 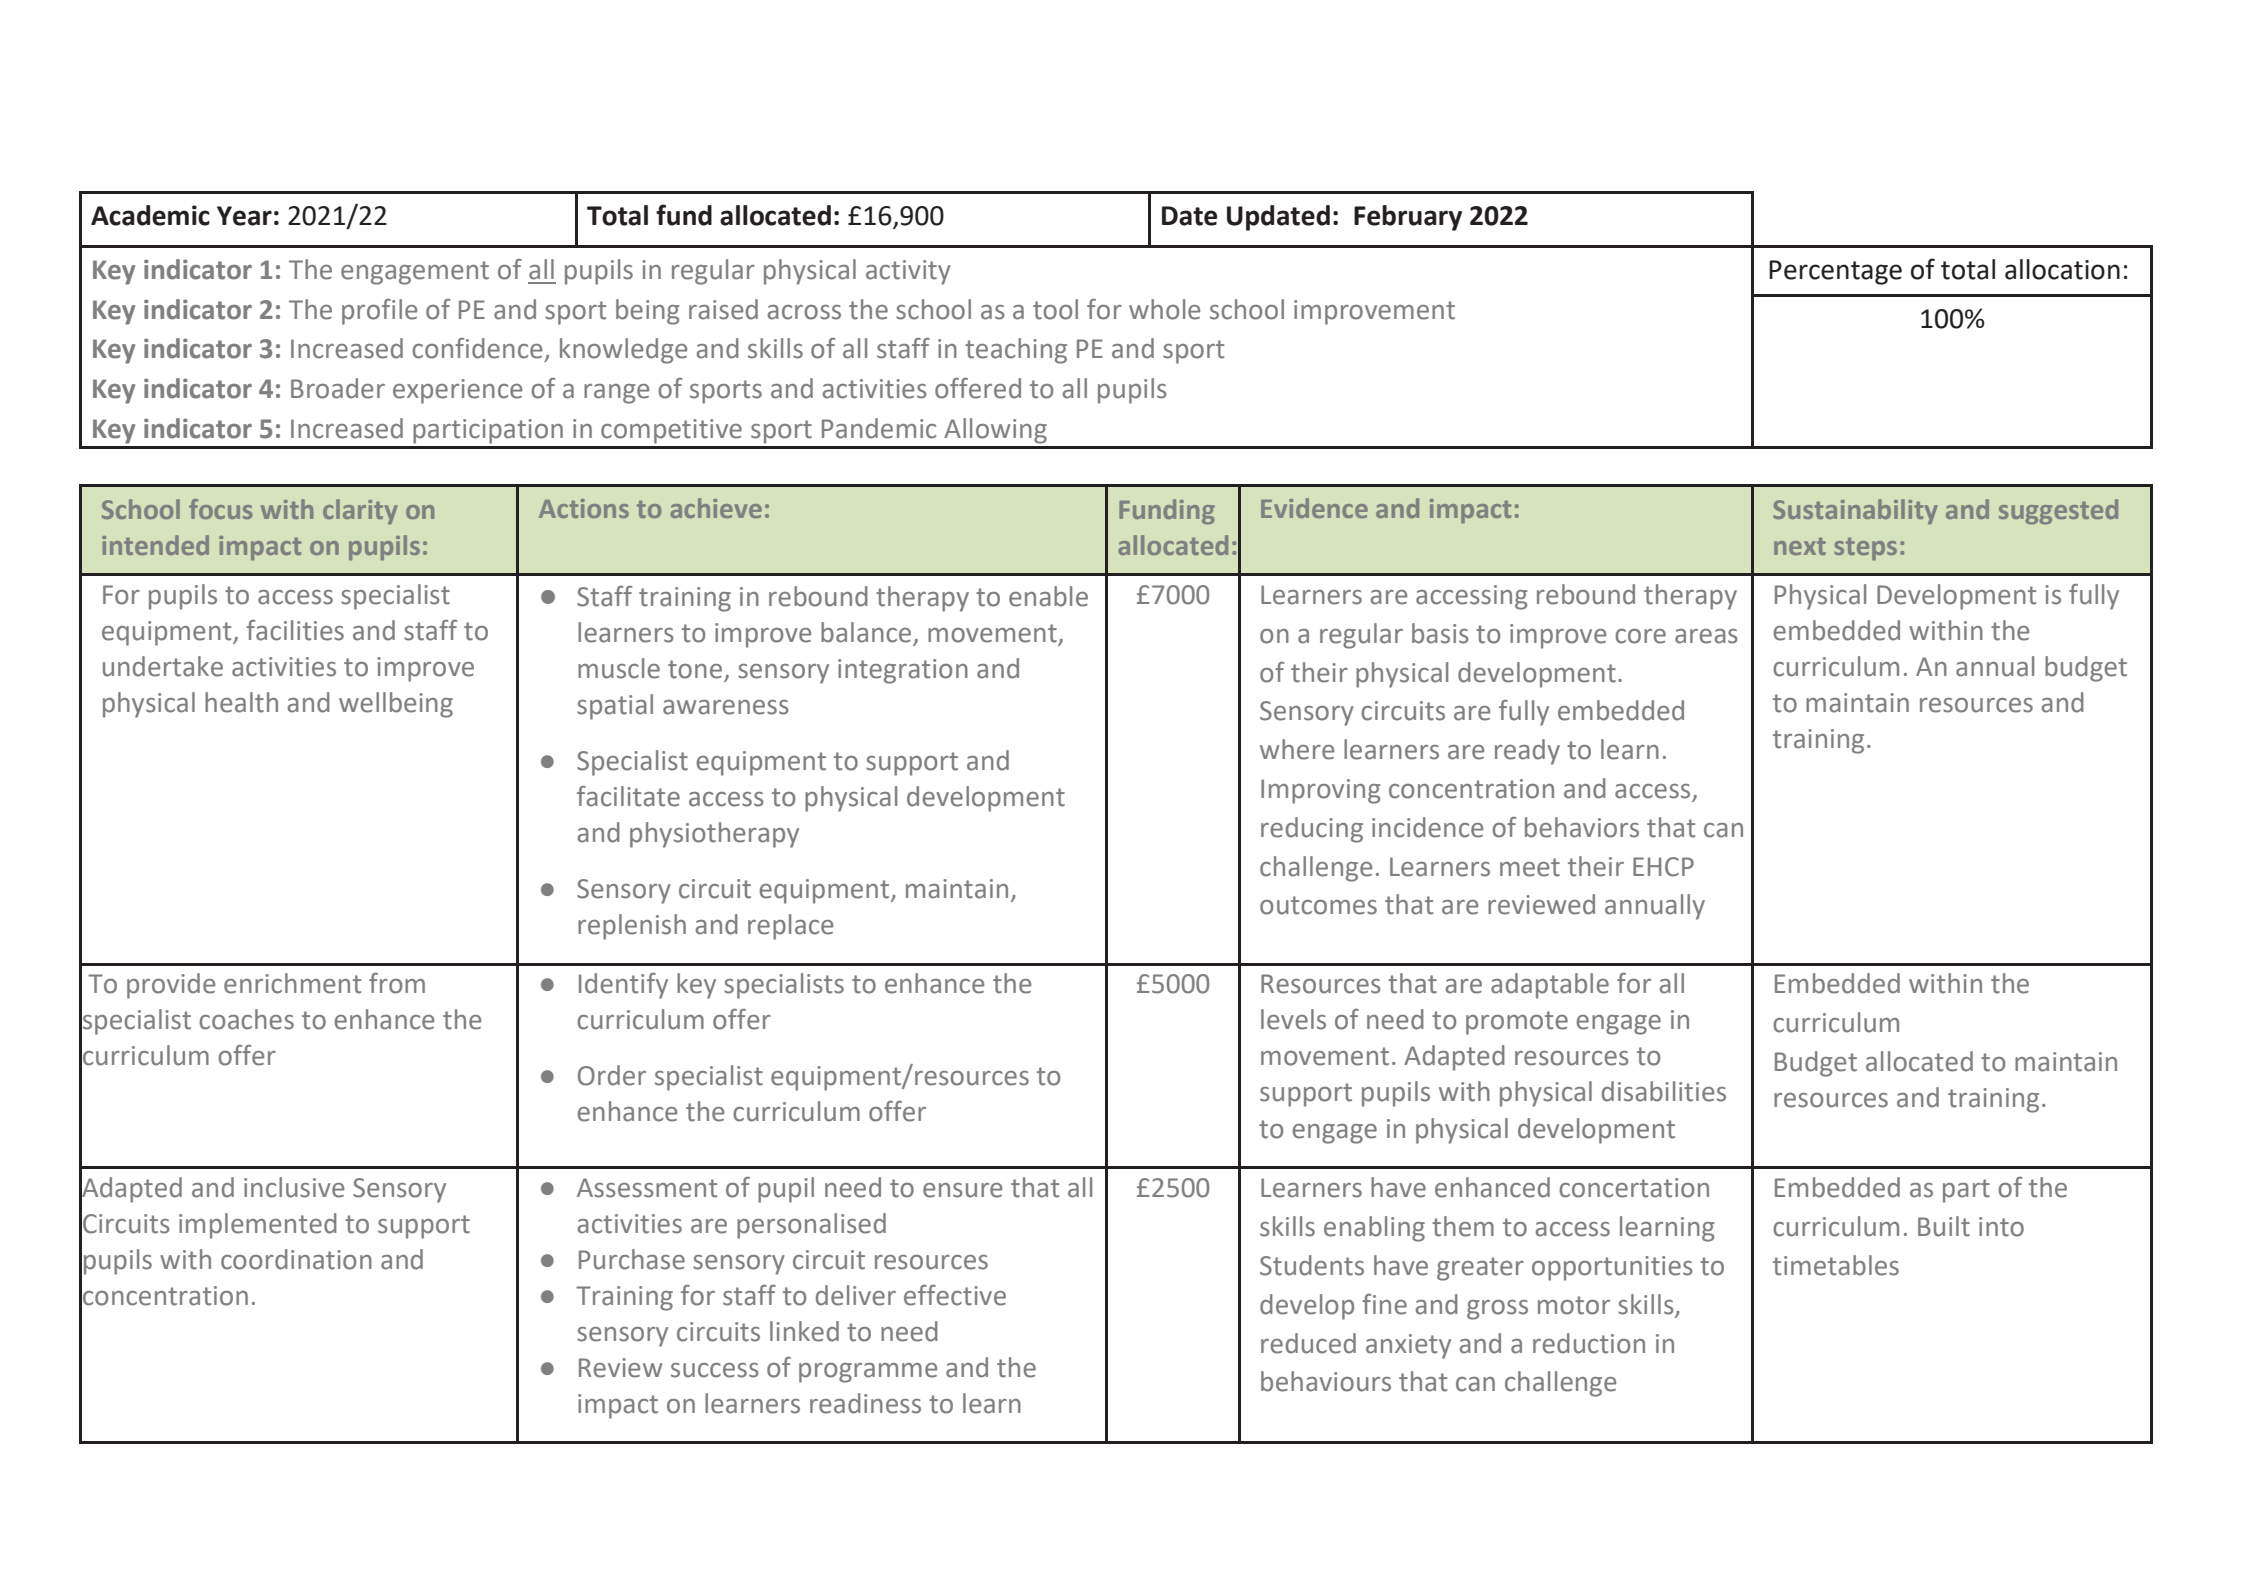 What do you see at coordinates (360, 511) in the screenshot?
I see `clarity` at bounding box center [360, 511].
